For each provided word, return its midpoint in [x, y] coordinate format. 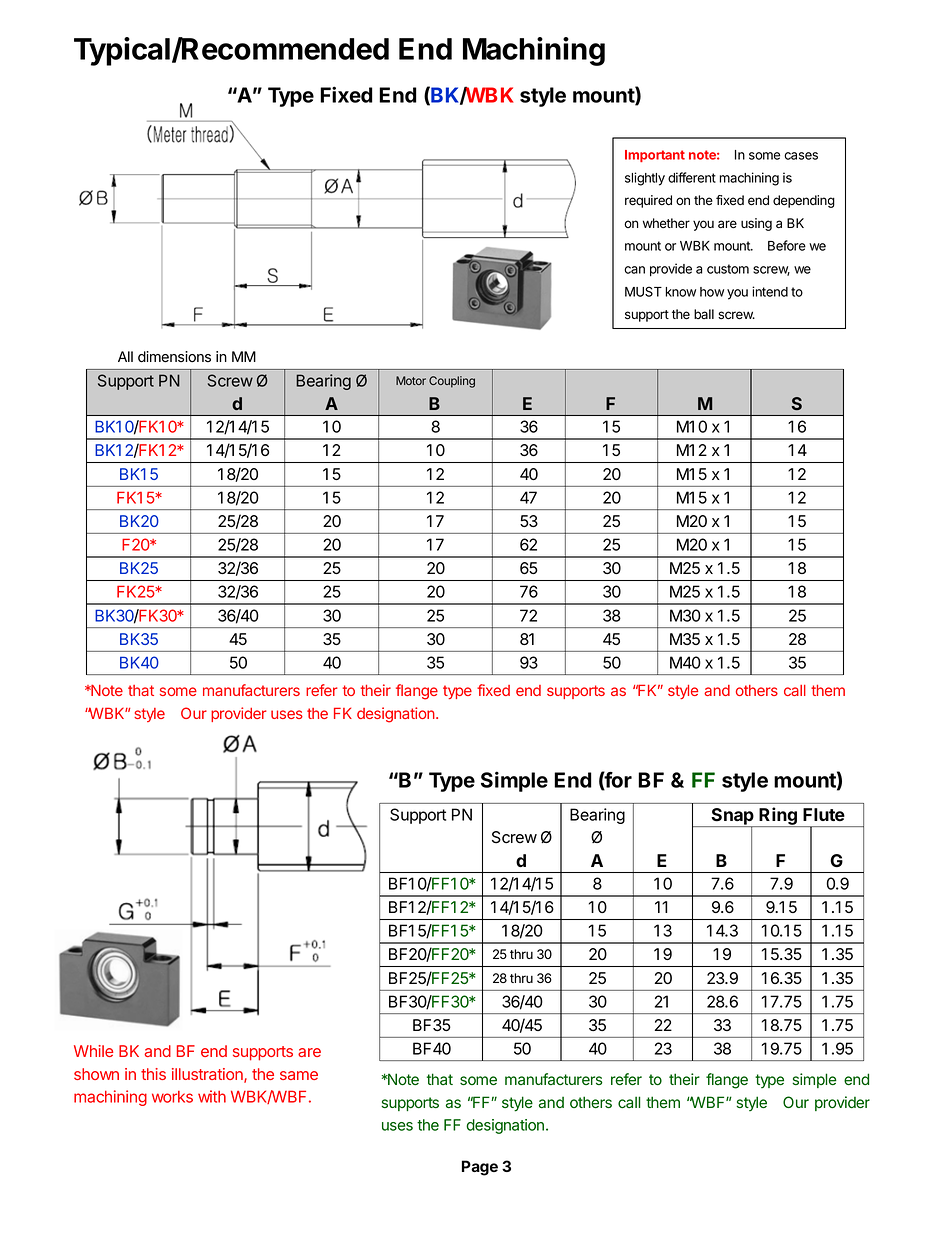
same [299, 1075]
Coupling [452, 382]
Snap [733, 818]
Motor [411, 380]
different [692, 177]
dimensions [174, 357]
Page [480, 1168]
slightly [645, 179]
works [172, 1097]
